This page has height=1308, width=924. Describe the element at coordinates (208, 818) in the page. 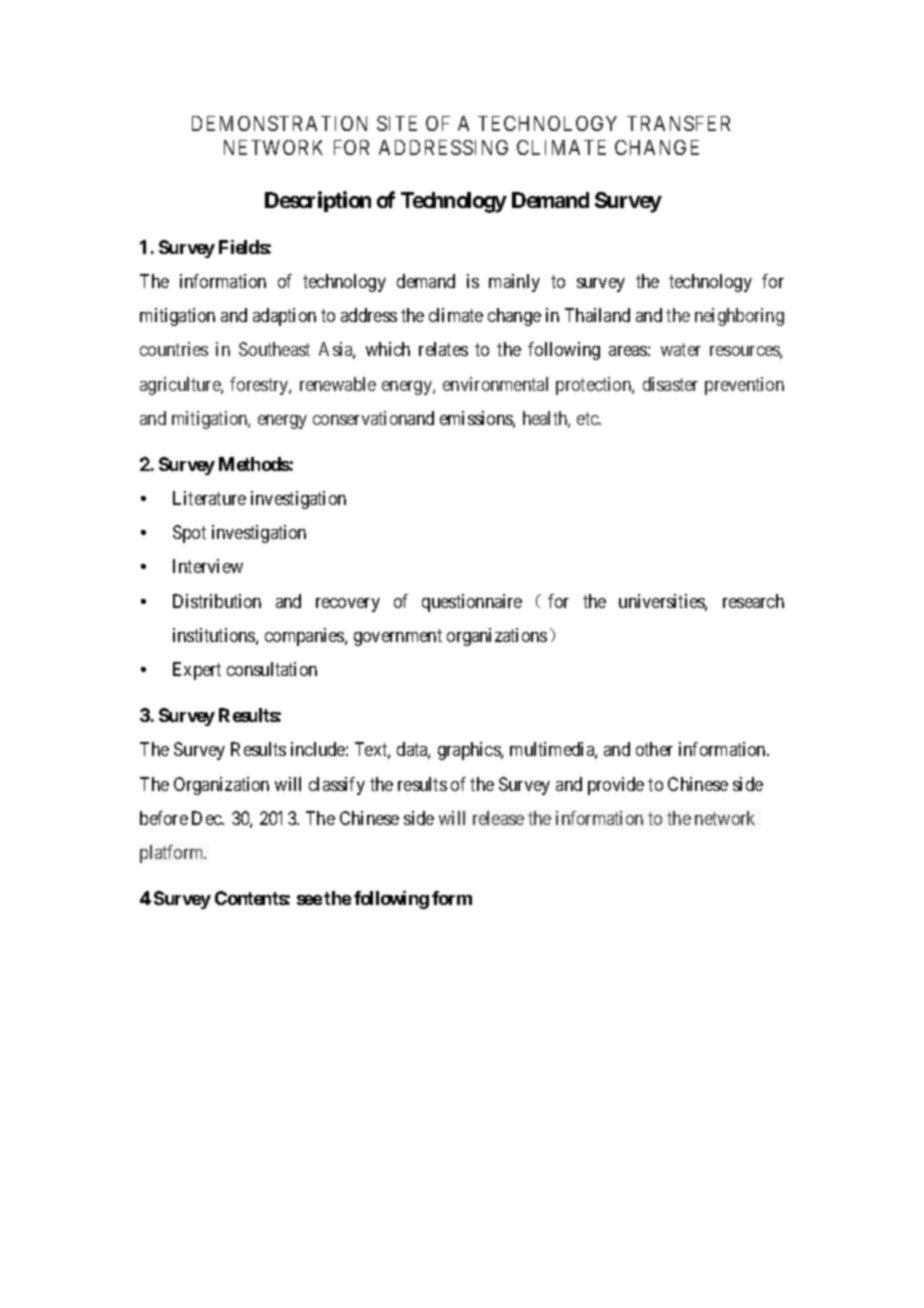

I see `Dec` at that location.
